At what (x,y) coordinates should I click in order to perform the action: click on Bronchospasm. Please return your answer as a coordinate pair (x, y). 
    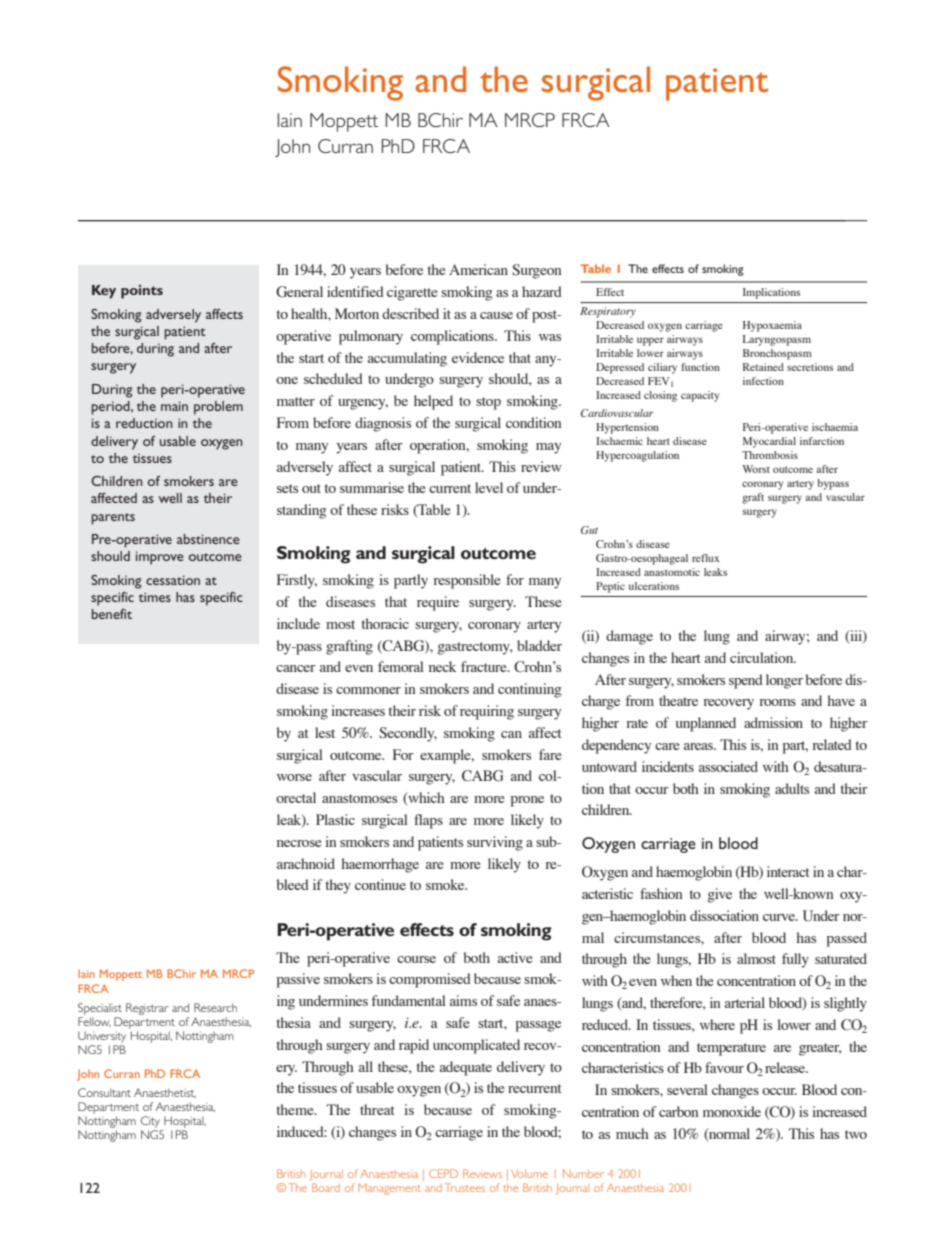
    Looking at the image, I should click on (777, 354).
